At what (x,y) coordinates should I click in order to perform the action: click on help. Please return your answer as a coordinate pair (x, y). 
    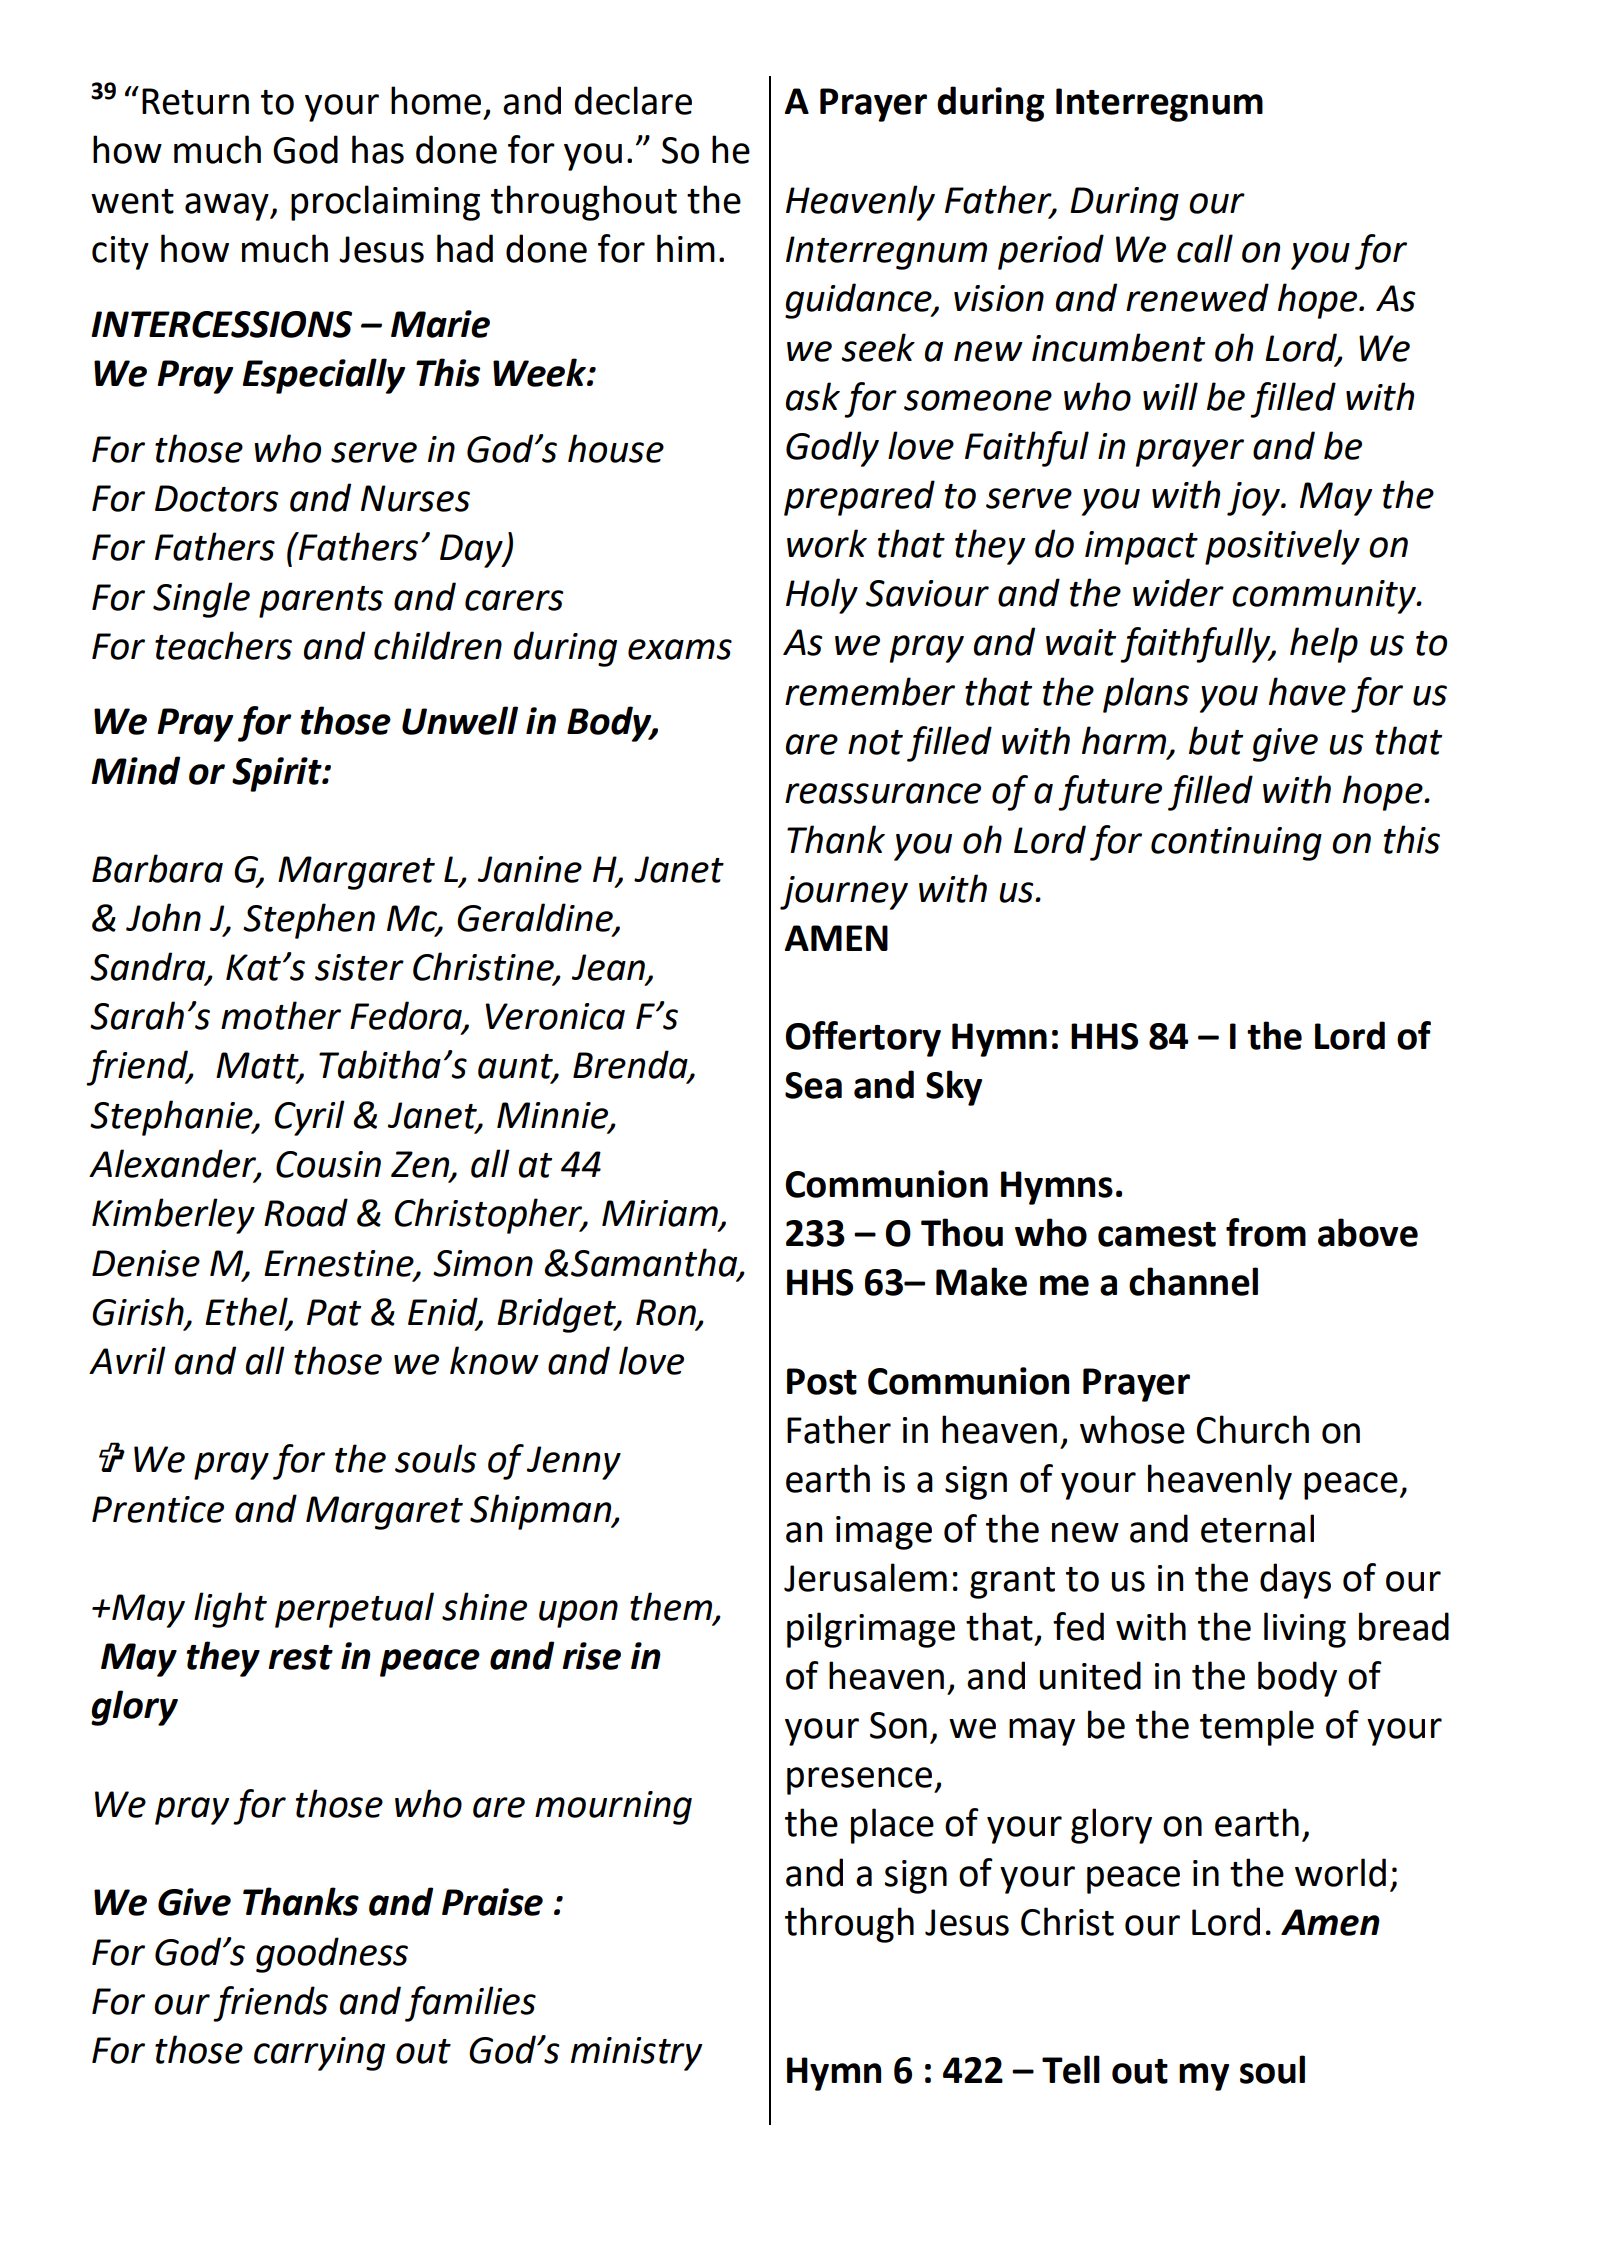
    Looking at the image, I should click on (1324, 645).
